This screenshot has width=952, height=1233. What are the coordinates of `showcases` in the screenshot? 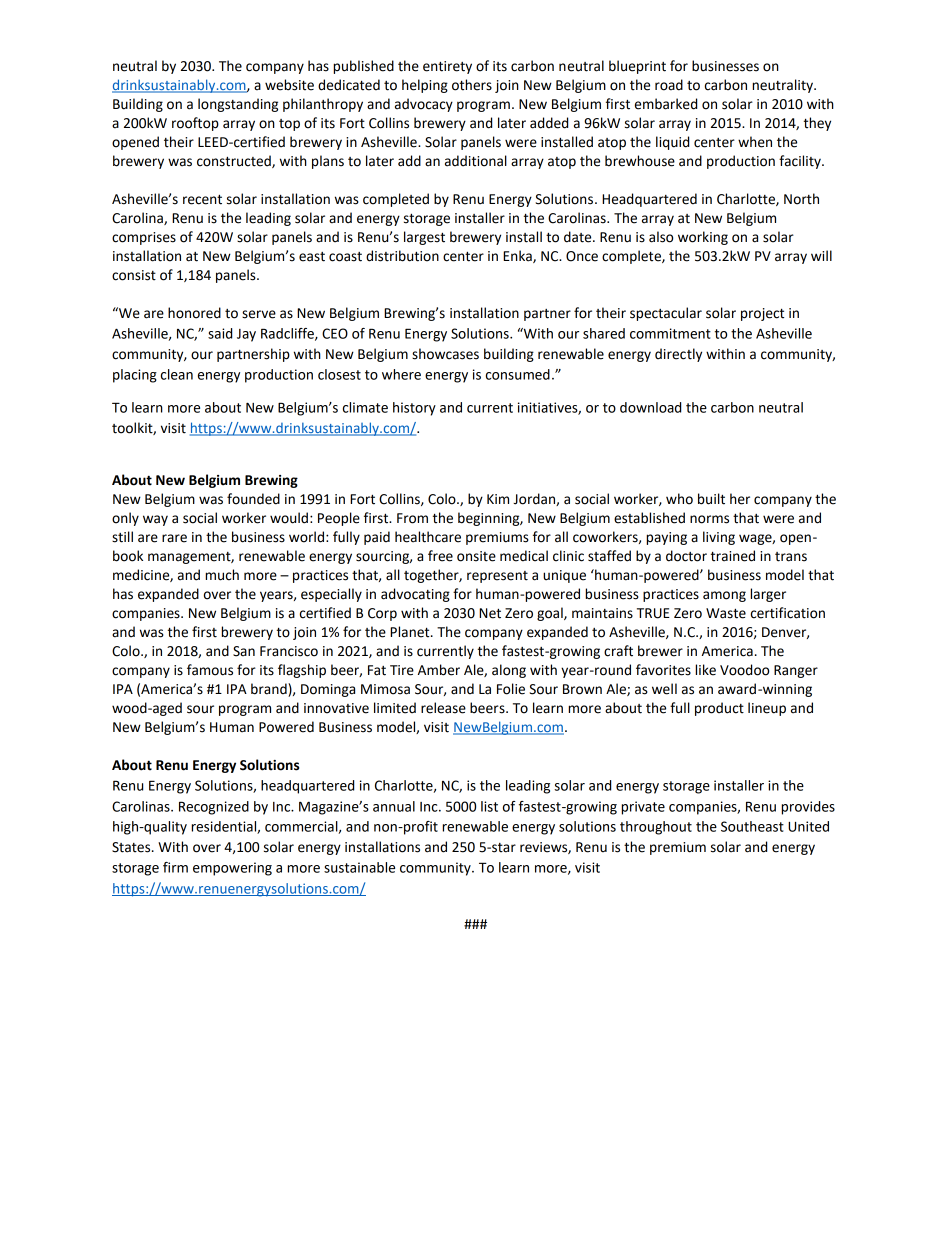 It's located at (445, 354).
